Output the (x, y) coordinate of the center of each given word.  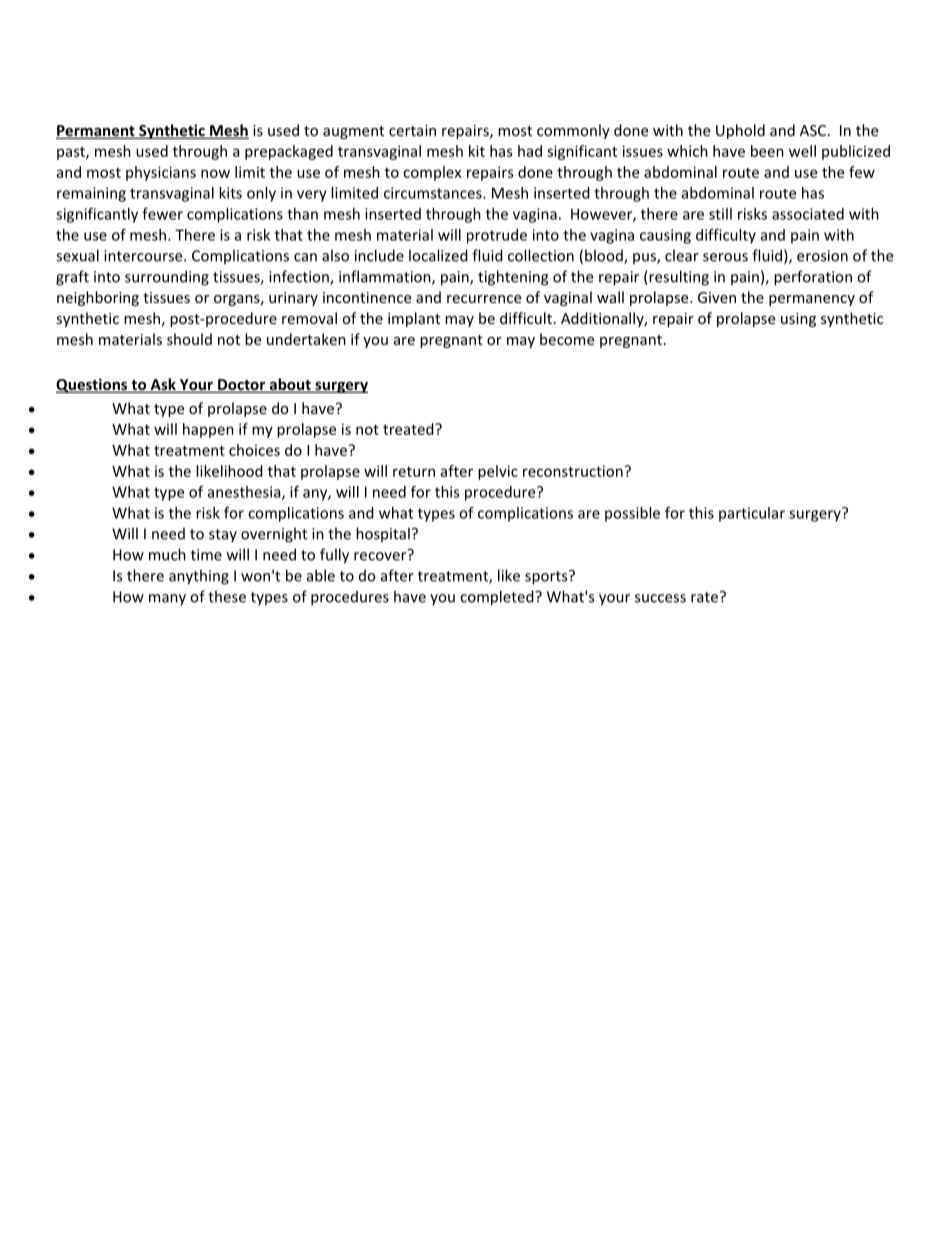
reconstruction (573, 471)
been (767, 151)
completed (498, 598)
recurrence (484, 299)
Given (717, 297)
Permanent (96, 132)
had (530, 151)
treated (409, 429)
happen (208, 430)
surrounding (167, 278)
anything (199, 577)
